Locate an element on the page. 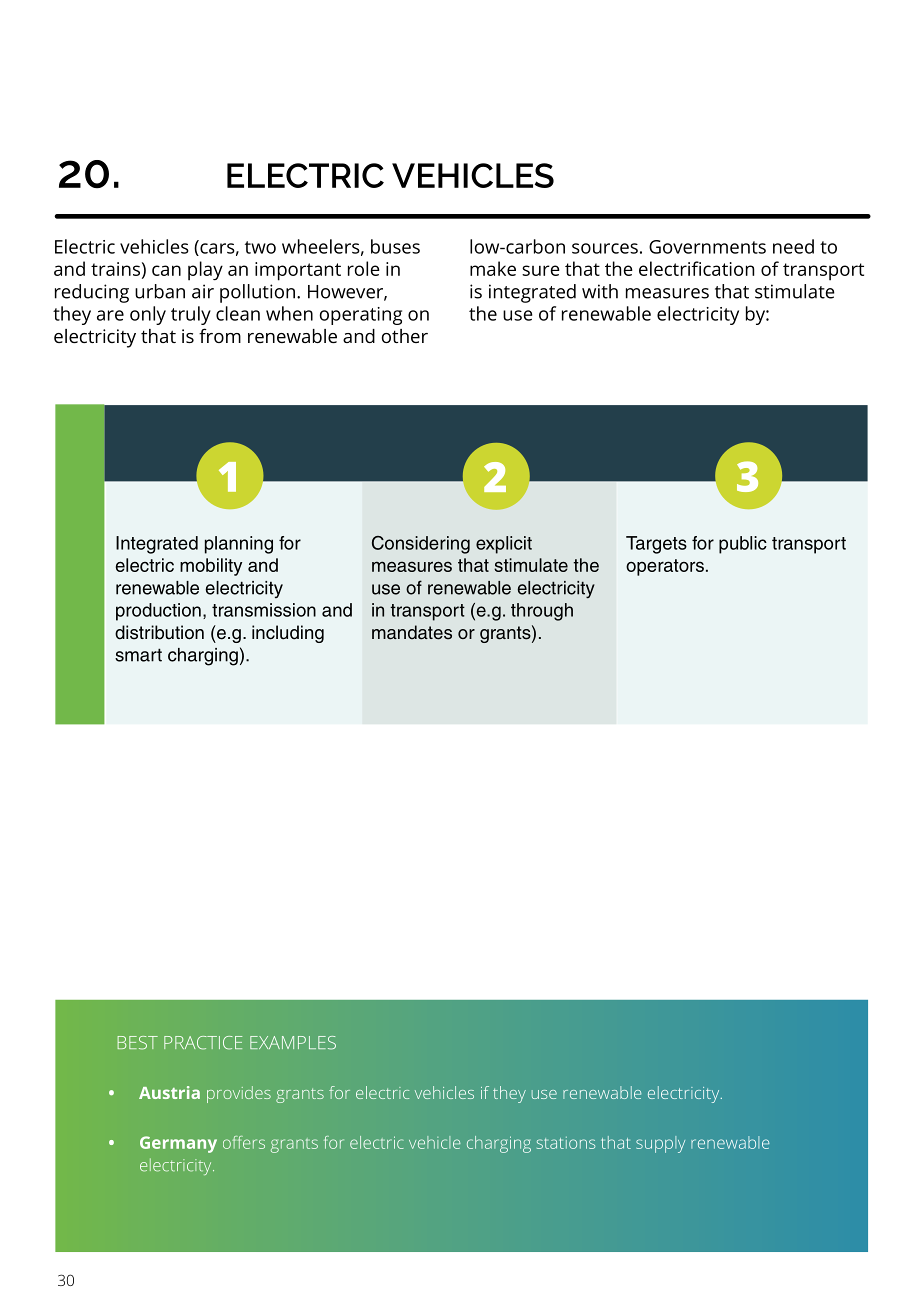 The image size is (924, 1308). through is located at coordinates (542, 612).
